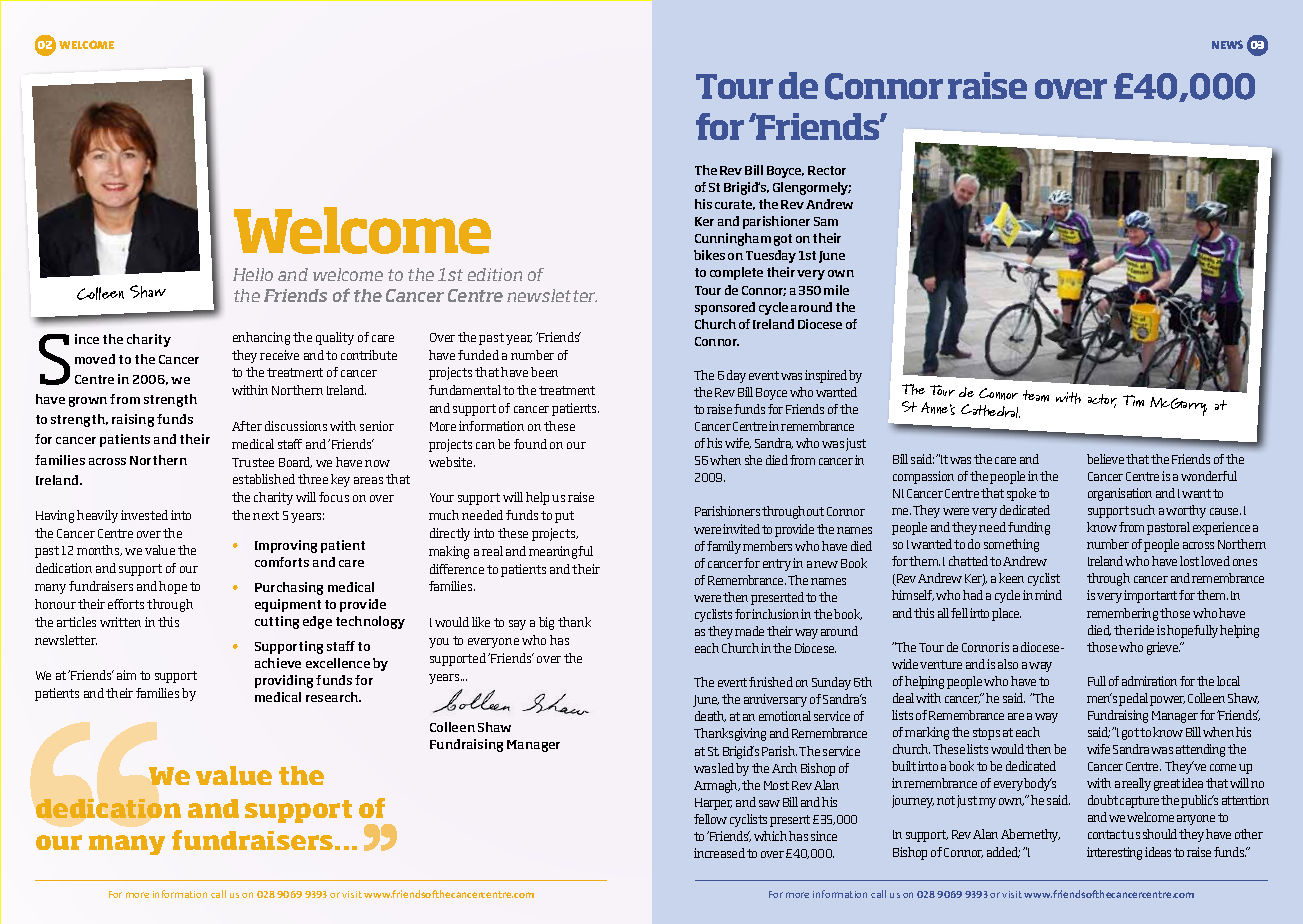 Image resolution: width=1303 pixels, height=924 pixels. I want to click on increased, so click(719, 853).
